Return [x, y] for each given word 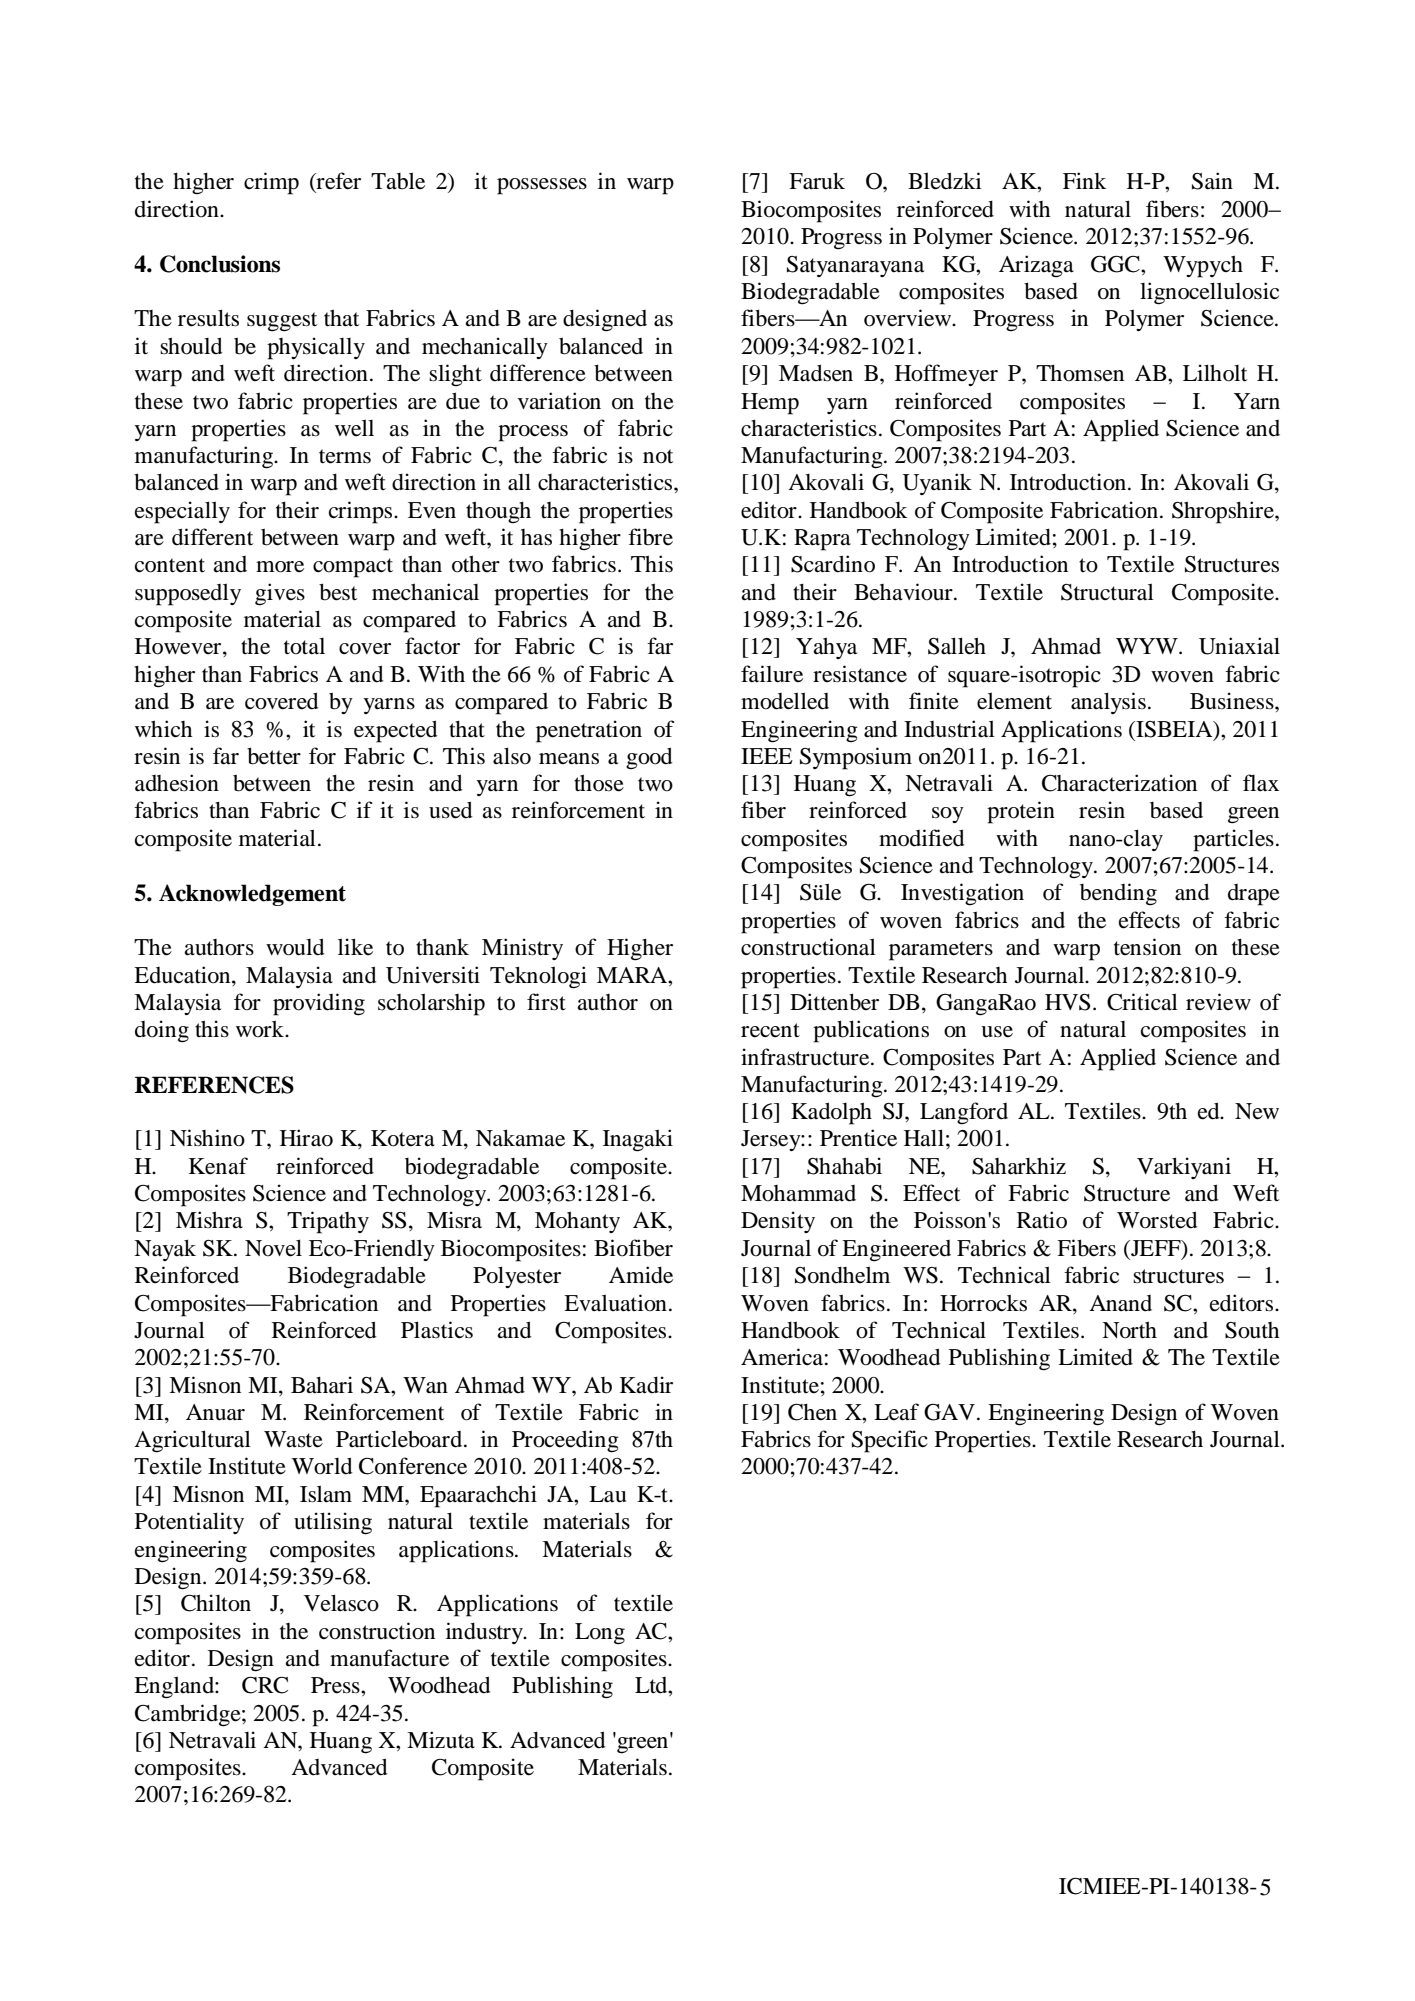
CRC [265, 1685]
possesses [542, 186]
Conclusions [220, 264]
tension [1147, 947]
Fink [1085, 180]
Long [600, 1634]
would [295, 947]
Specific [890, 1441]
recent [770, 1030]
